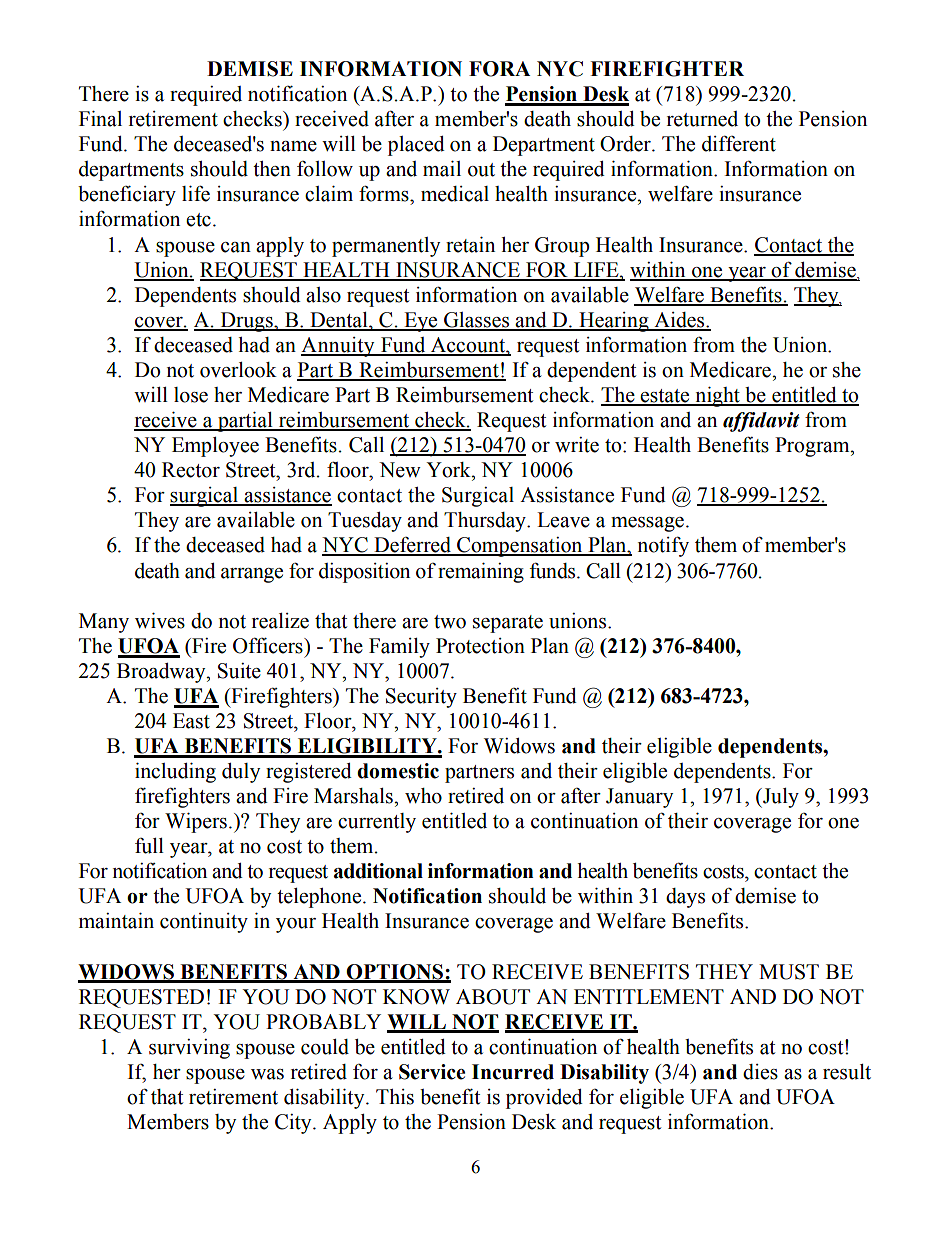  Describe the element at coordinates (100, 119) in the document. I see `Final` at that location.
